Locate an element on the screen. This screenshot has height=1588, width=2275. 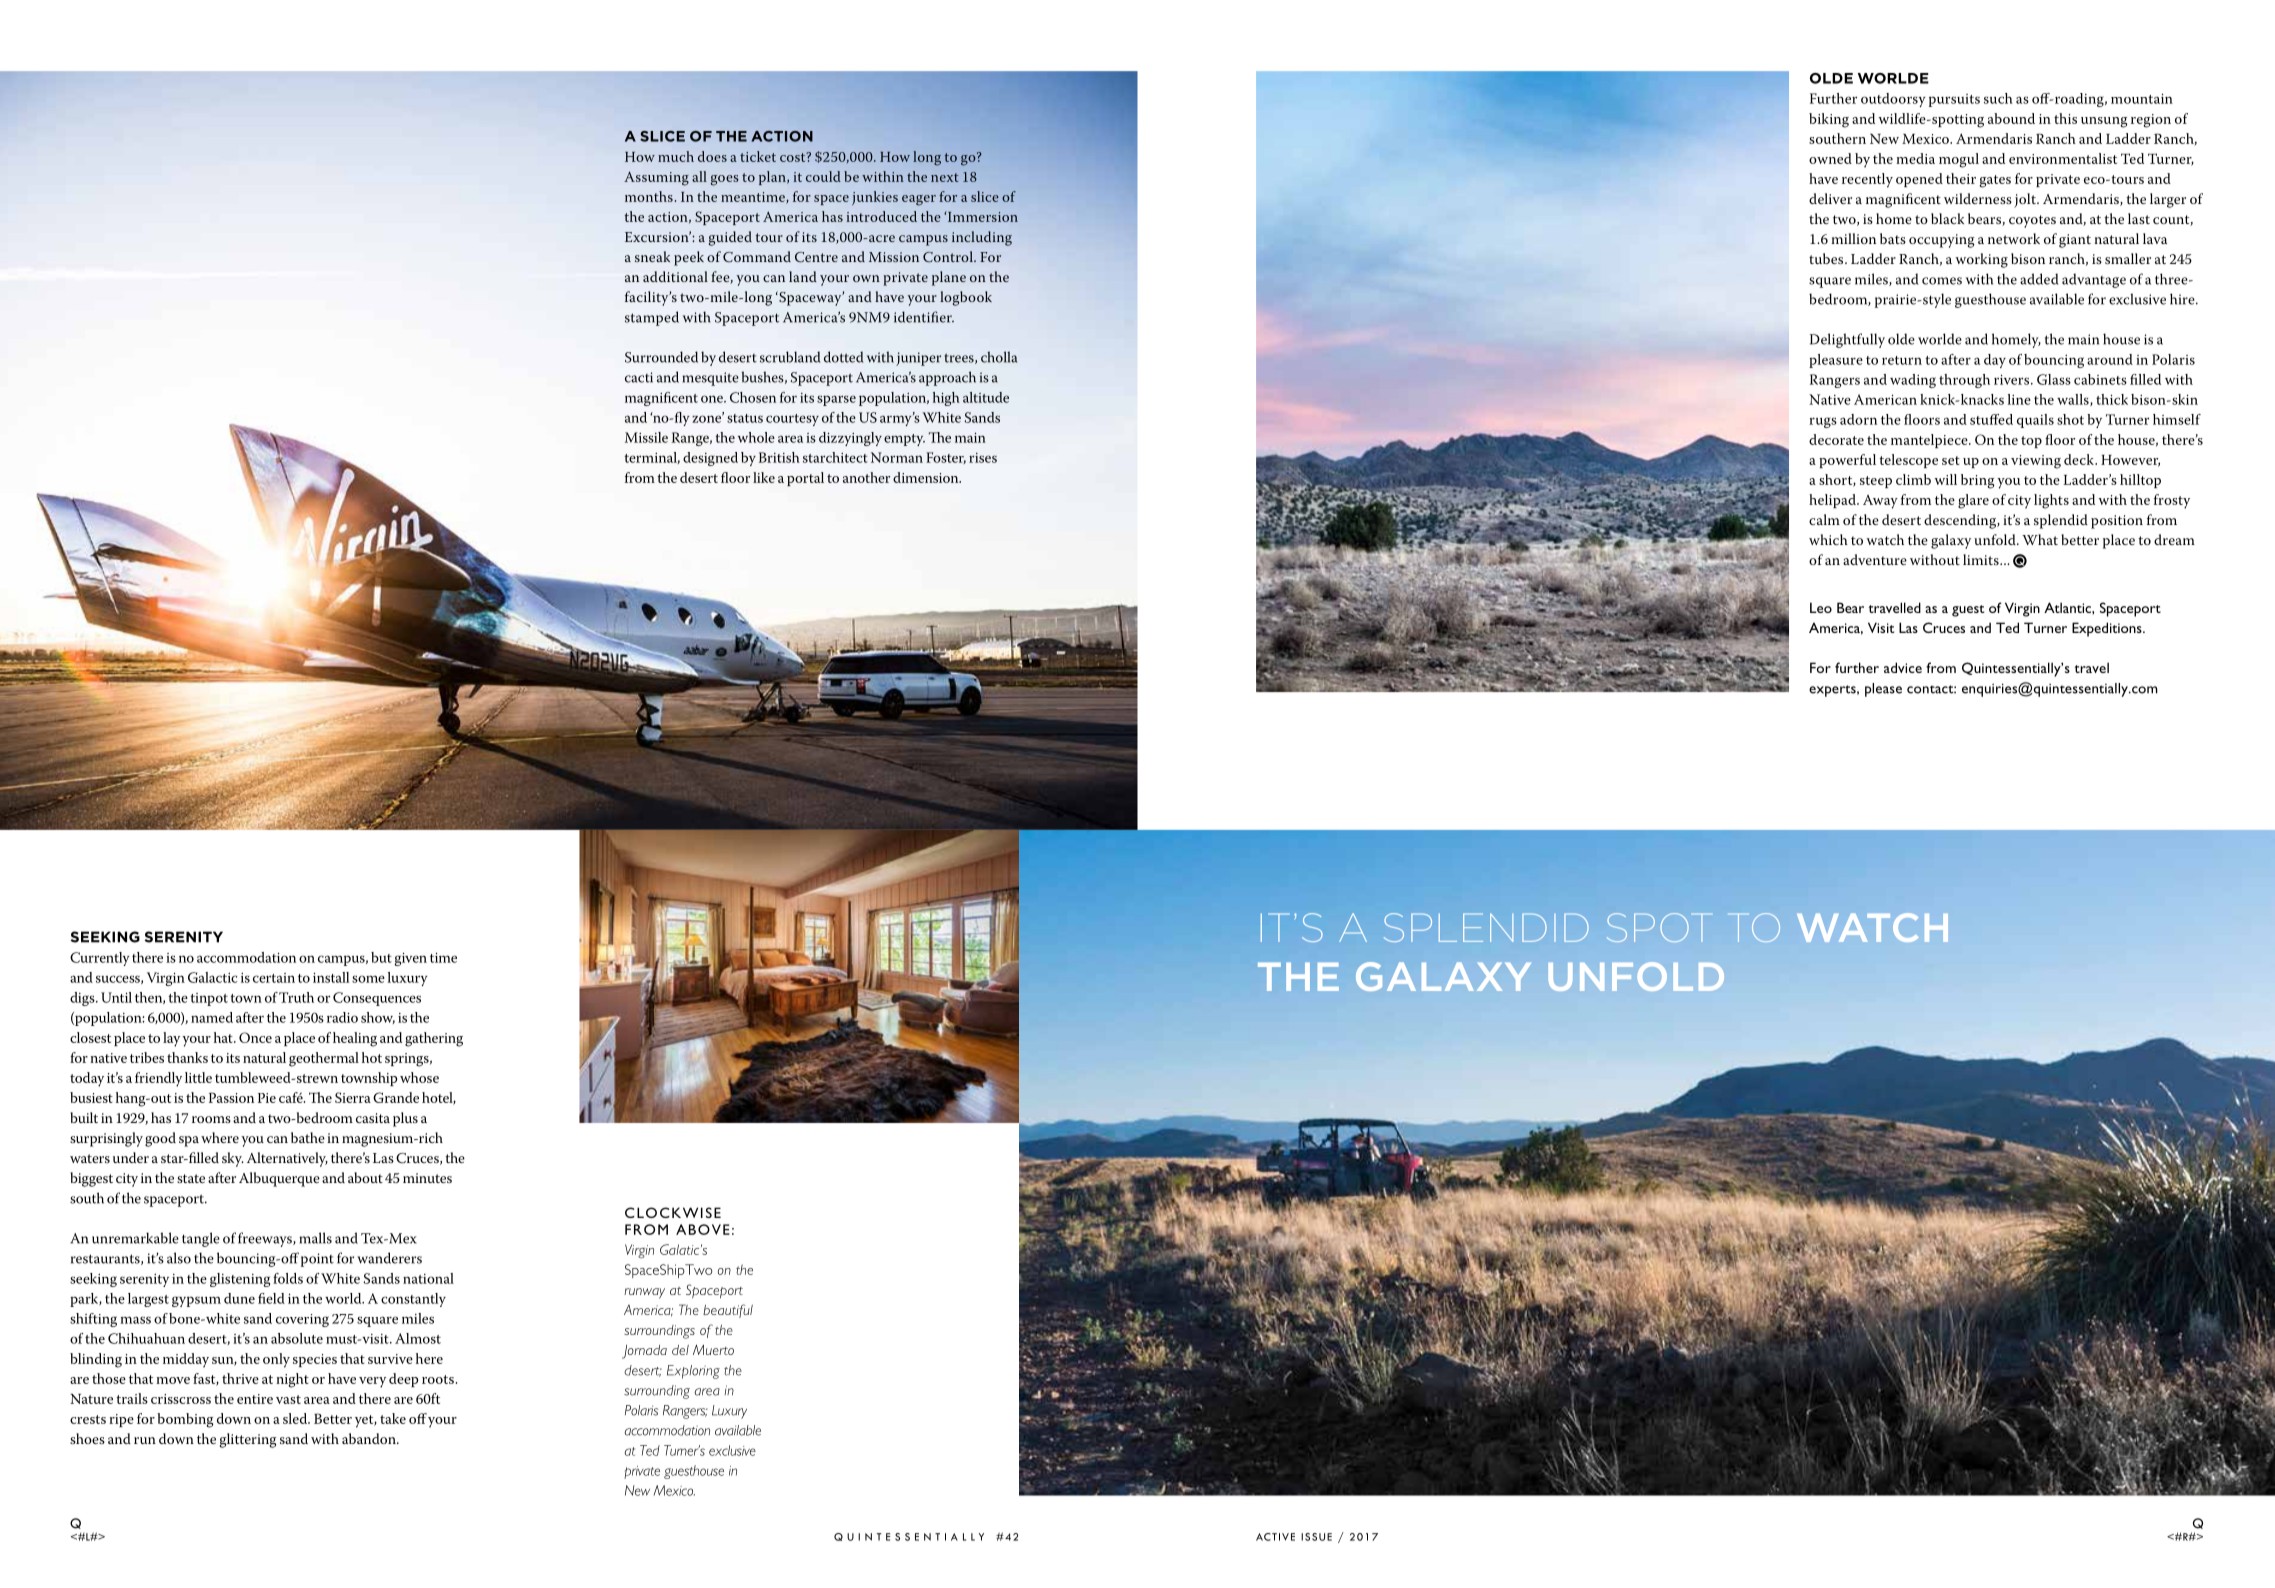
media is located at coordinates (1915, 158).
